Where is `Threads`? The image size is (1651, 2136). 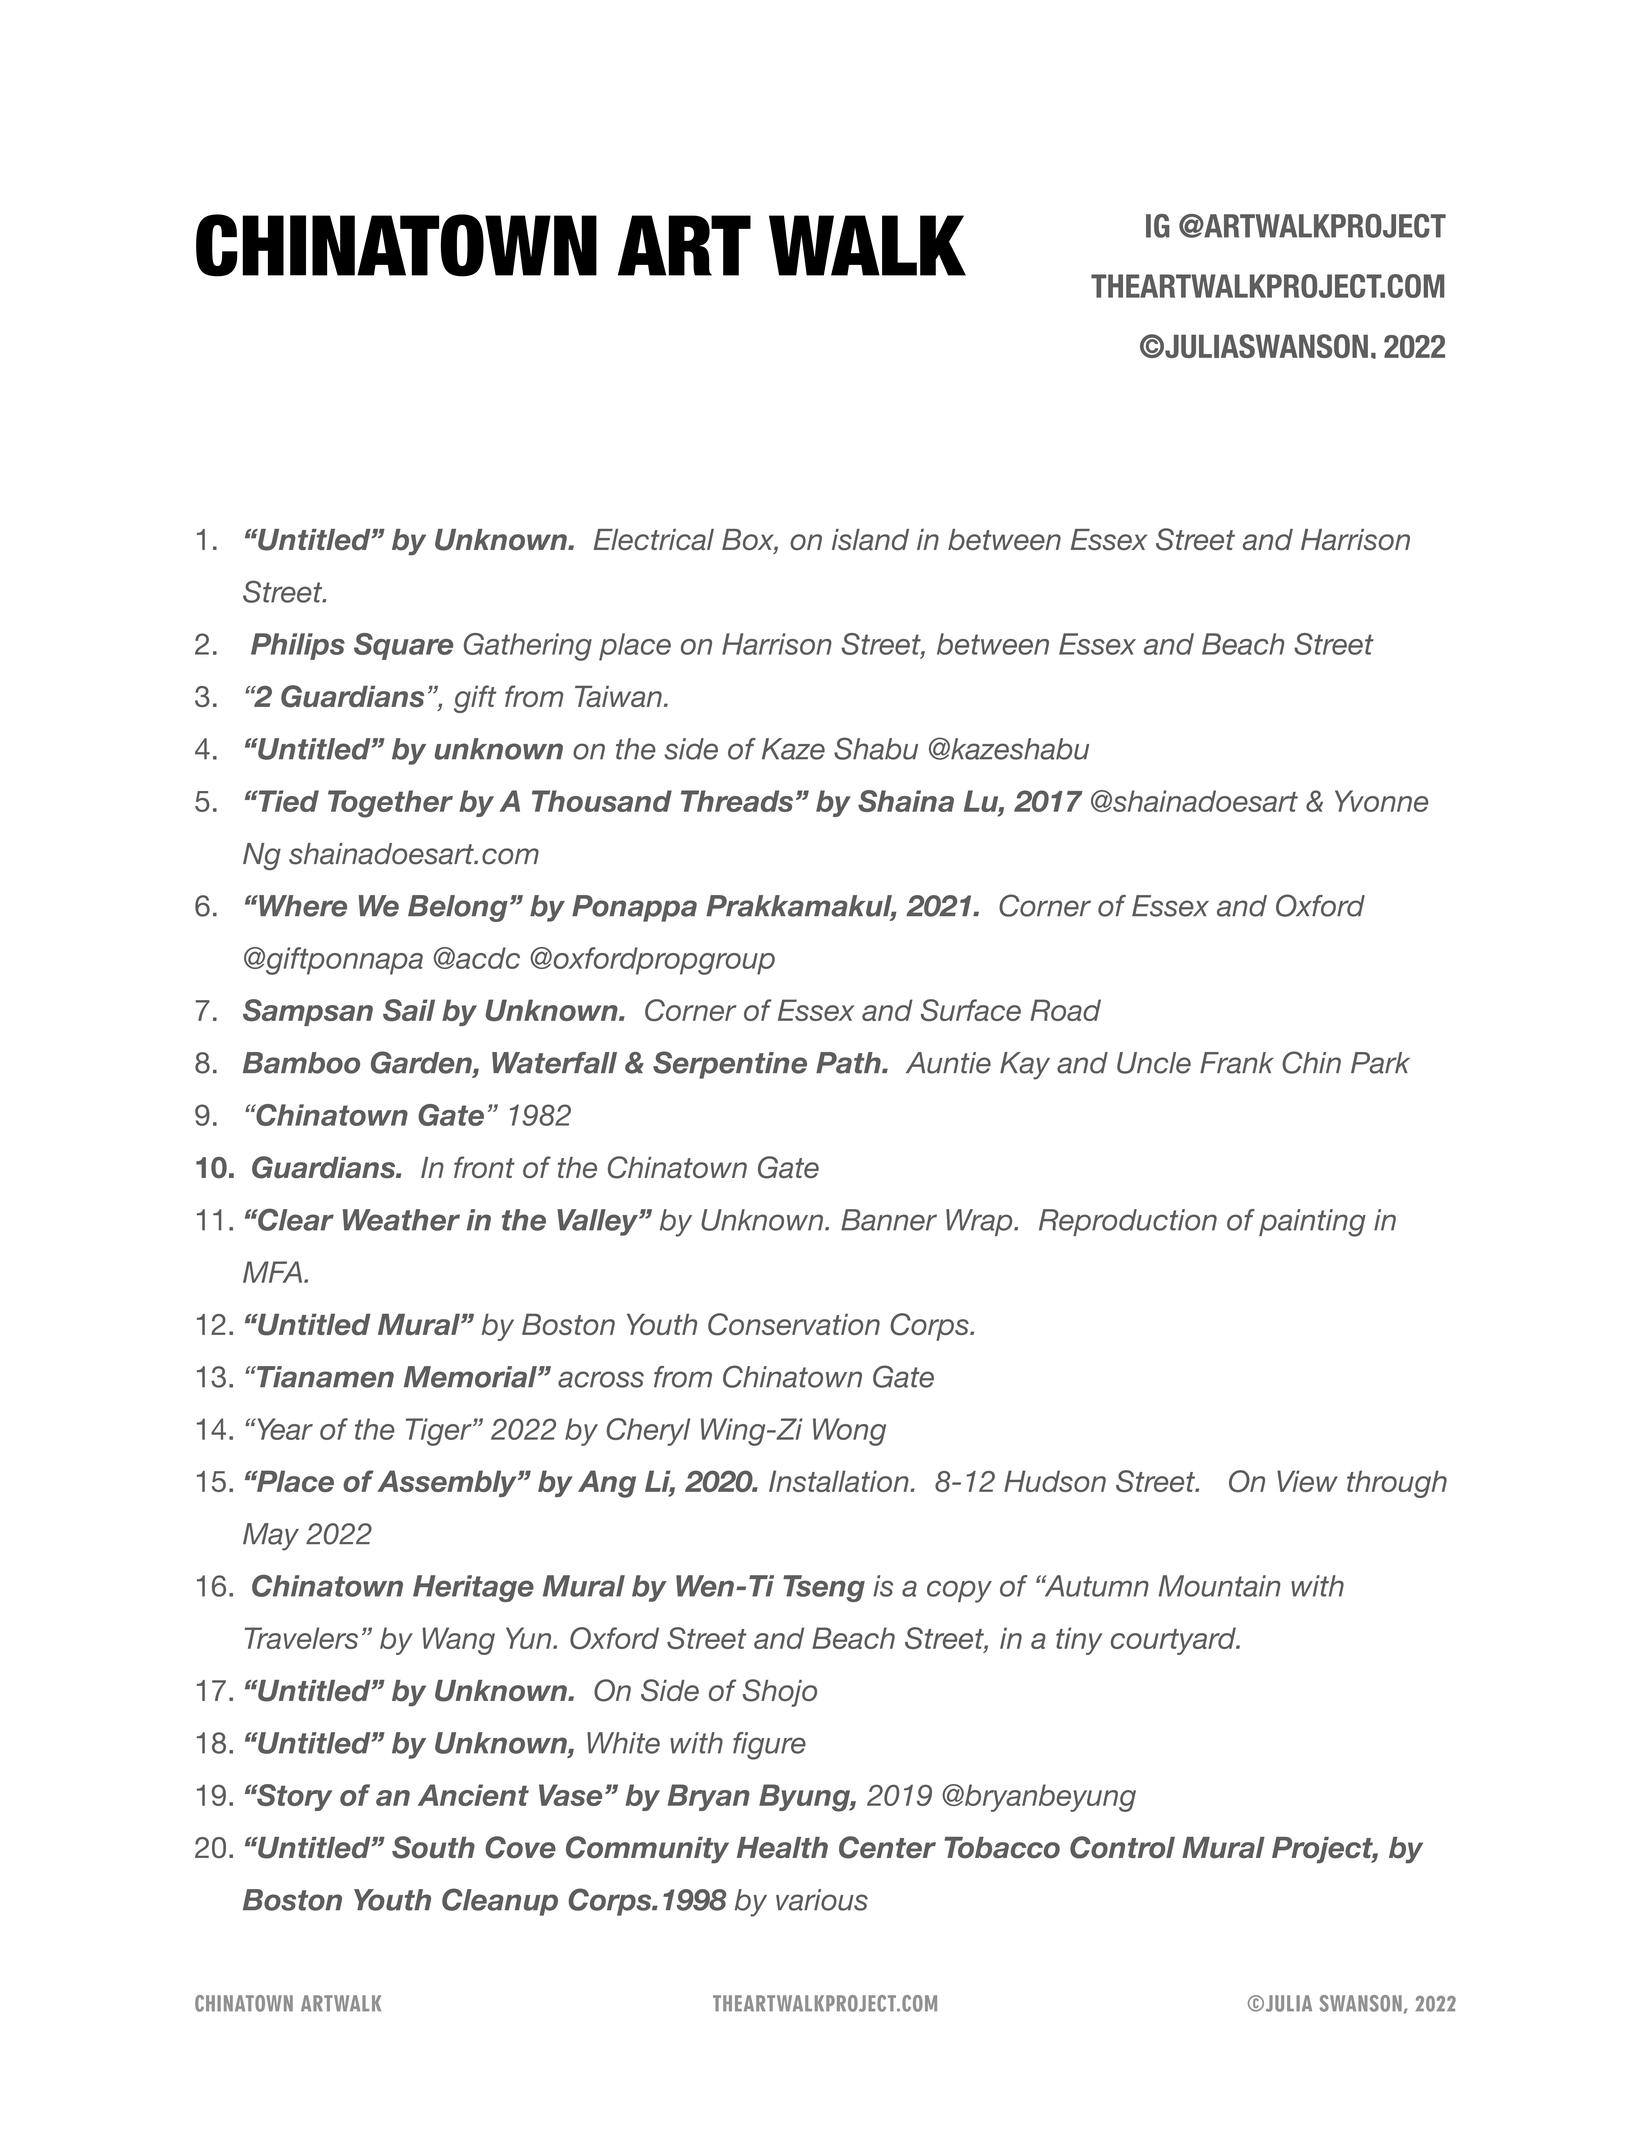 Threads is located at coordinates (737, 801).
